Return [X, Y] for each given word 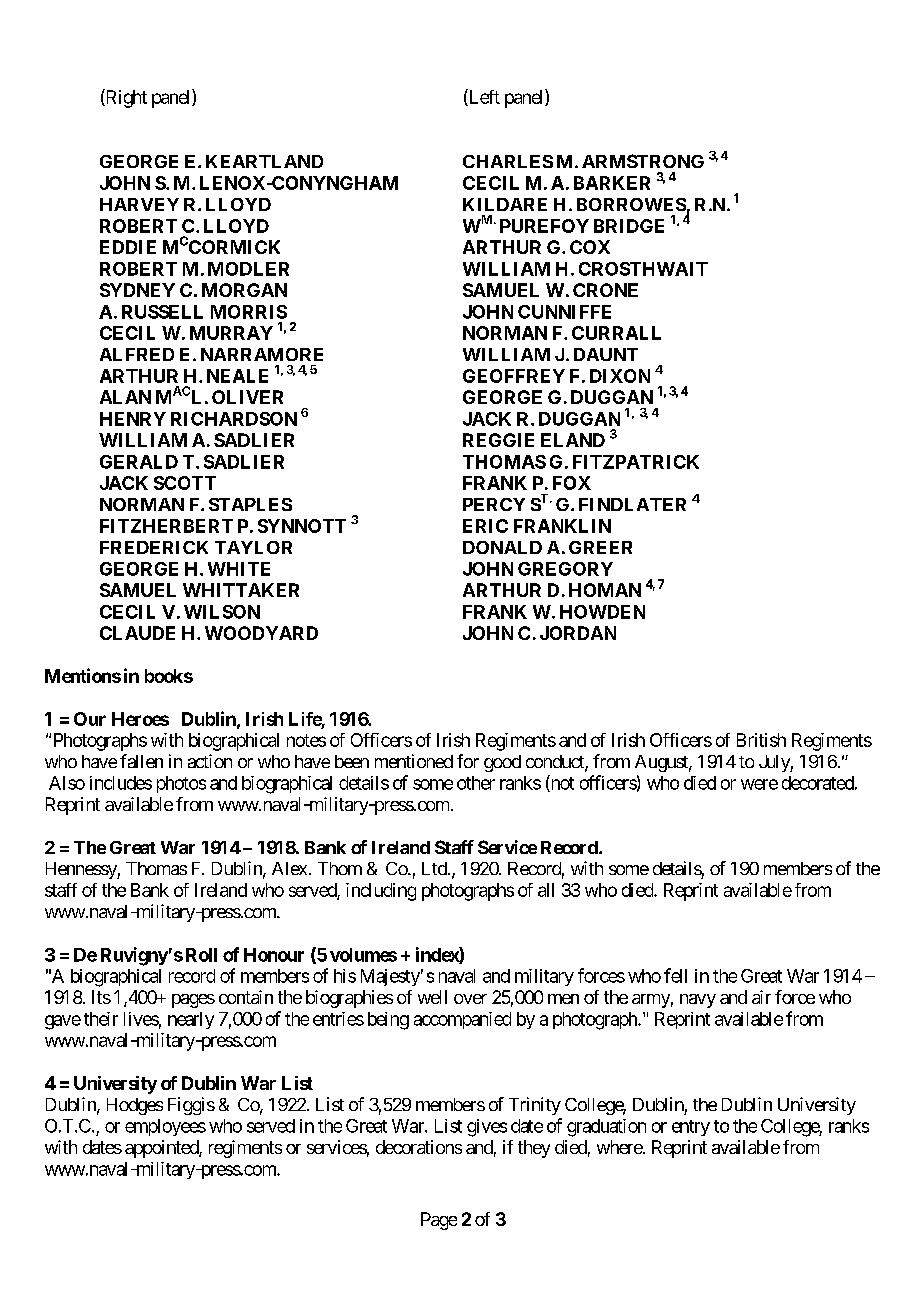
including [381, 892]
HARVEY [139, 204]
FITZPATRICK [636, 462]
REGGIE [498, 440]
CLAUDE [137, 633]
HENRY [133, 419]
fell [675, 975]
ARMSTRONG [643, 161]
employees [165, 1127]
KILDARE [505, 204]
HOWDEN [602, 612]
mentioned [414, 761]
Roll [201, 955]
